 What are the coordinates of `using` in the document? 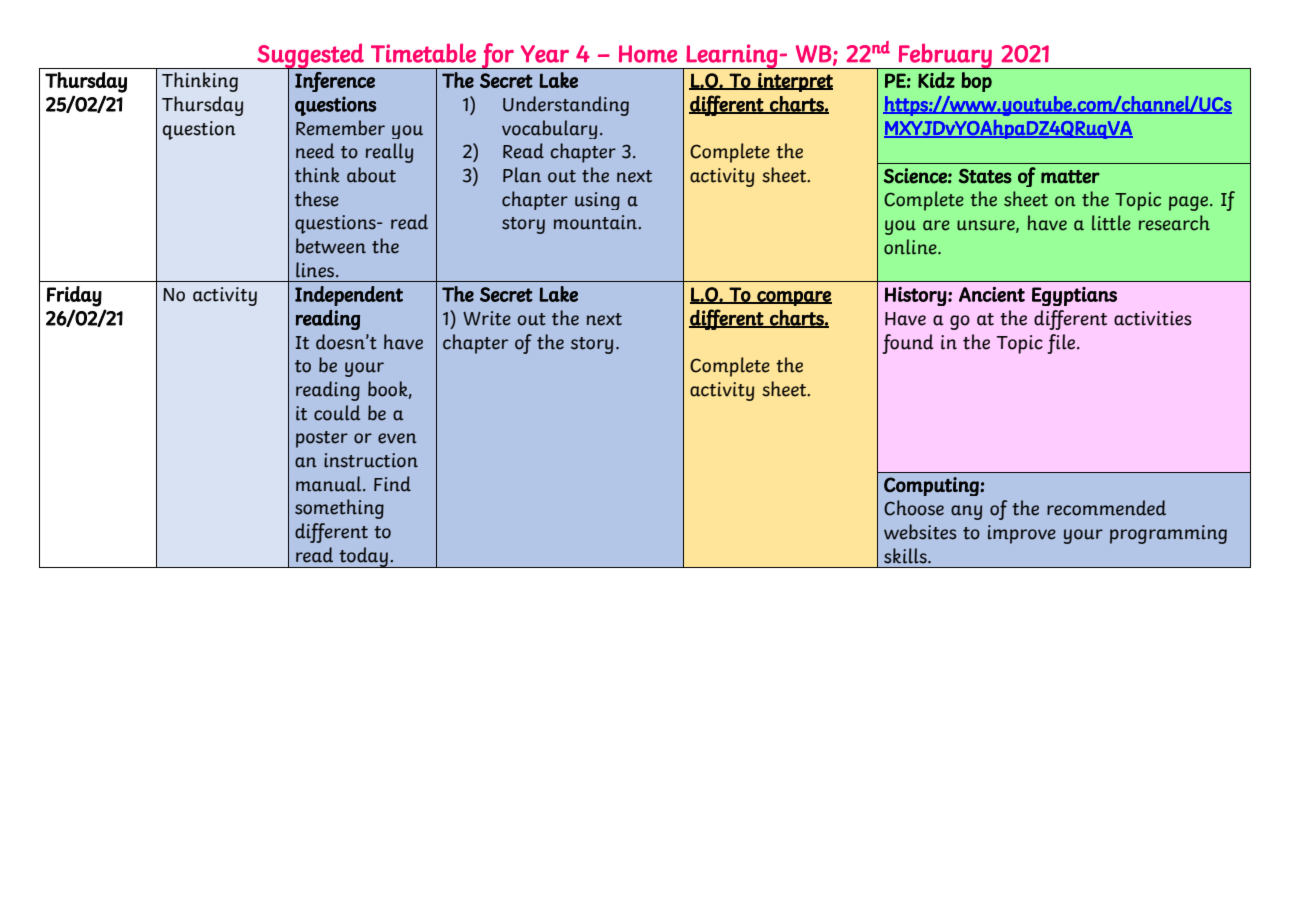 It's located at (597, 201).
